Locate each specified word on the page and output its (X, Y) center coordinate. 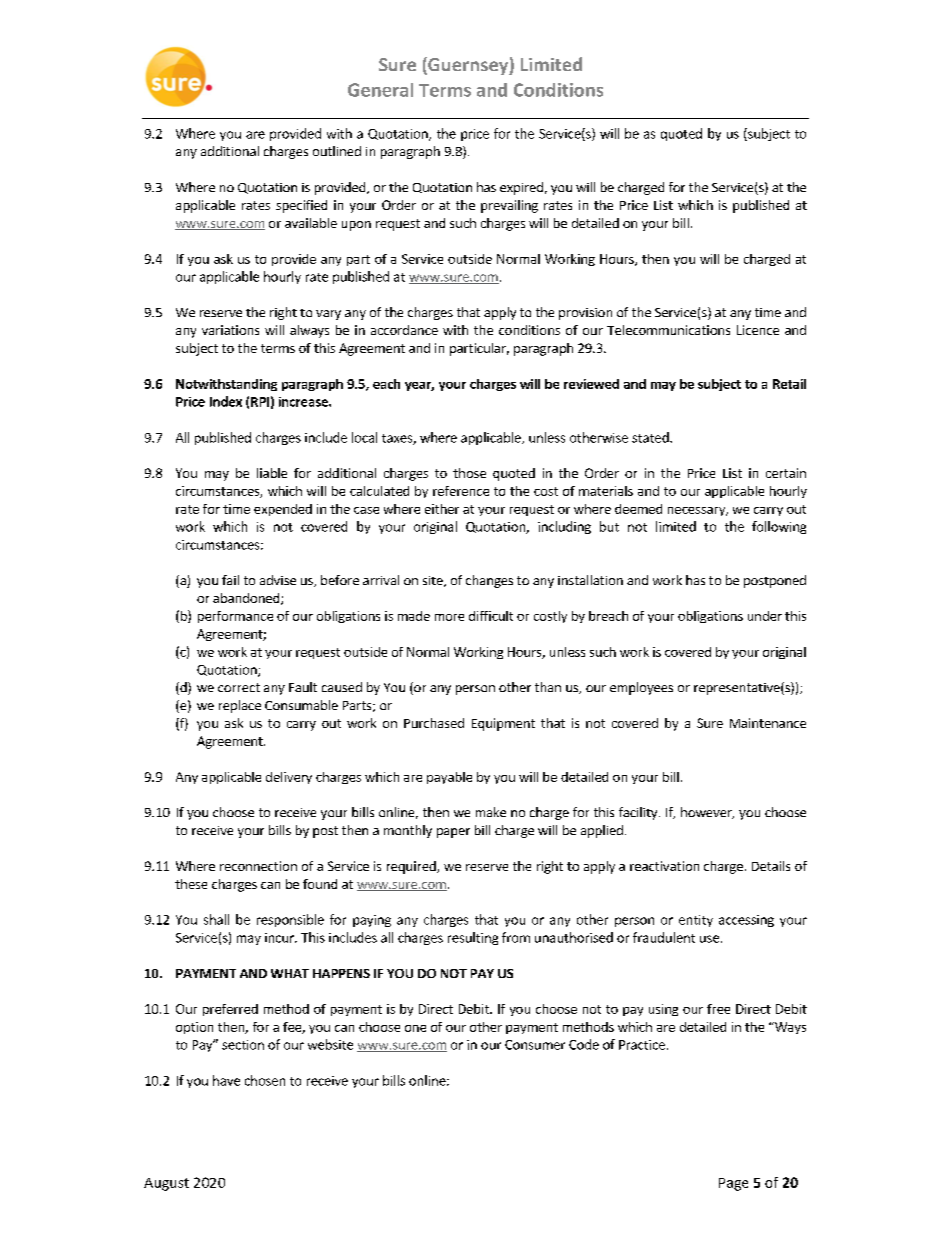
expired (521, 188)
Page (733, 1184)
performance (235, 617)
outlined (337, 151)
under (765, 616)
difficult (491, 616)
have (226, 1080)
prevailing (509, 206)
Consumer (535, 1045)
